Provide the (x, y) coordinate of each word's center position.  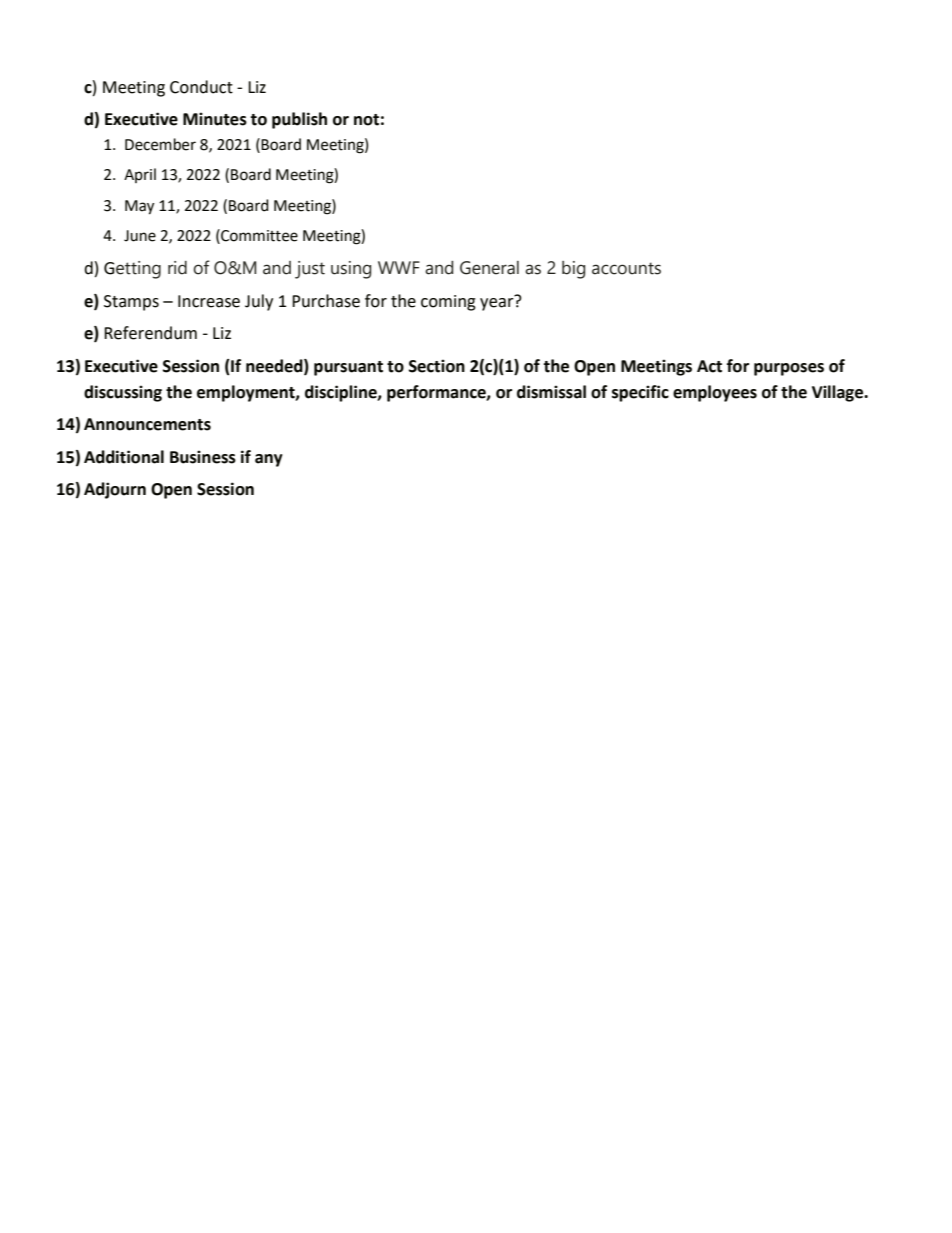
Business (203, 457)
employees (715, 393)
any (269, 460)
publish (299, 120)
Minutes (215, 119)
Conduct (201, 87)
